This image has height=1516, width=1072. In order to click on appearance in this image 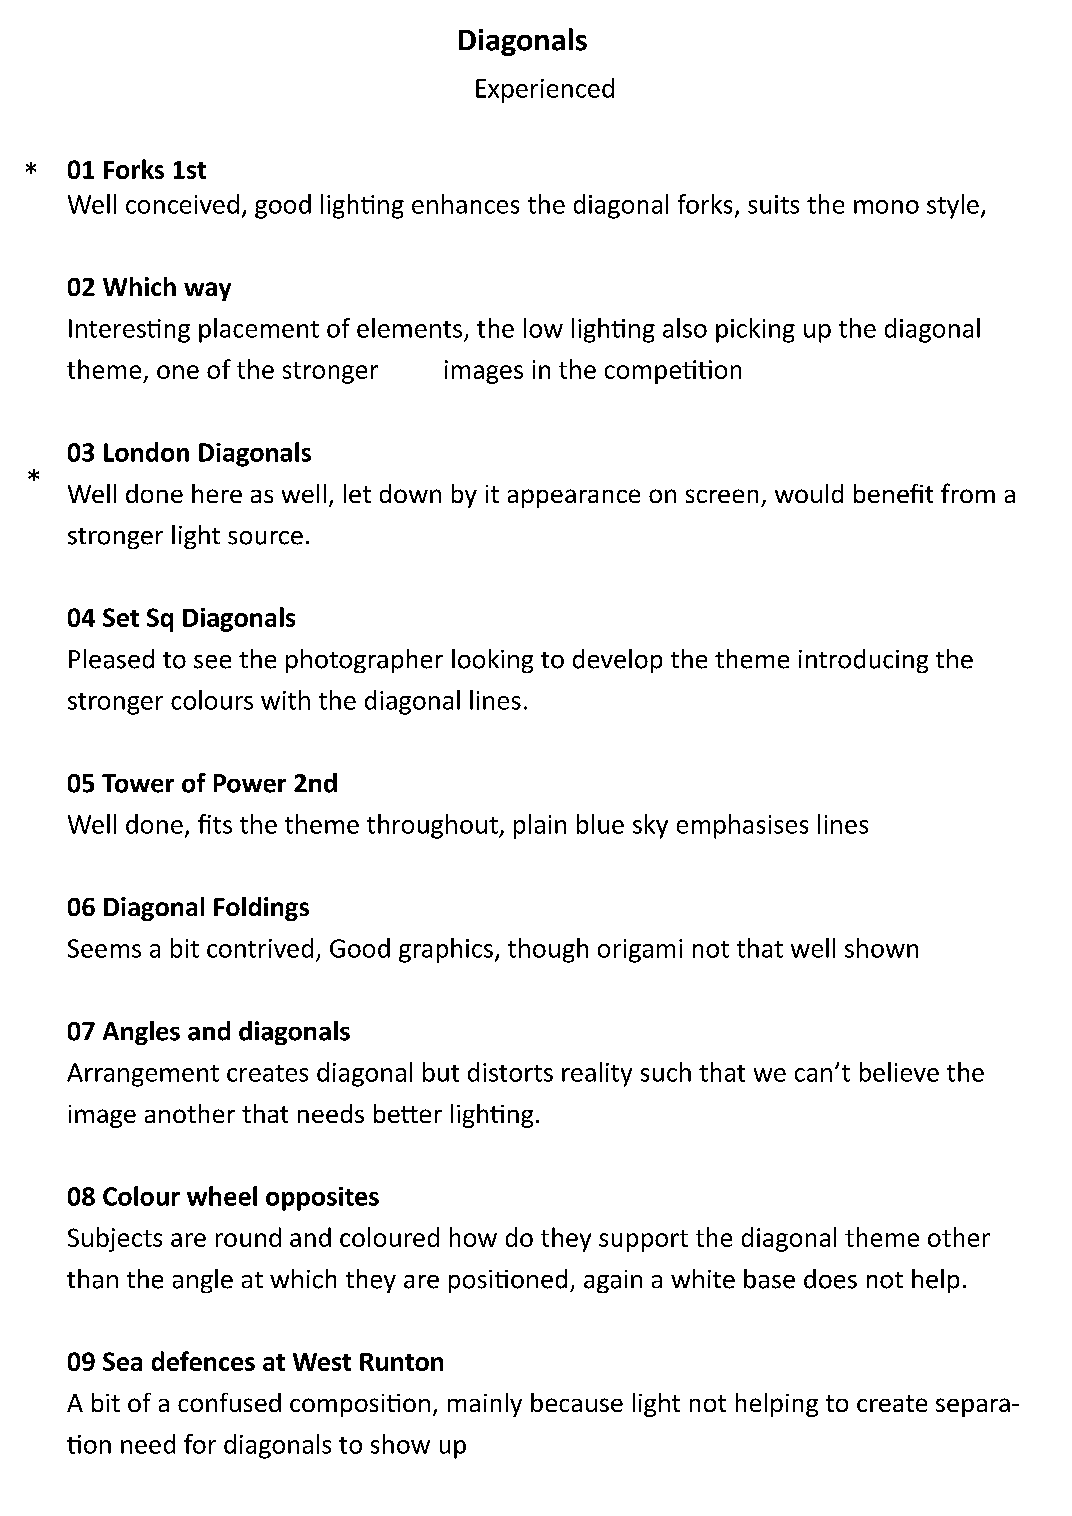, I will do `click(574, 498)`.
